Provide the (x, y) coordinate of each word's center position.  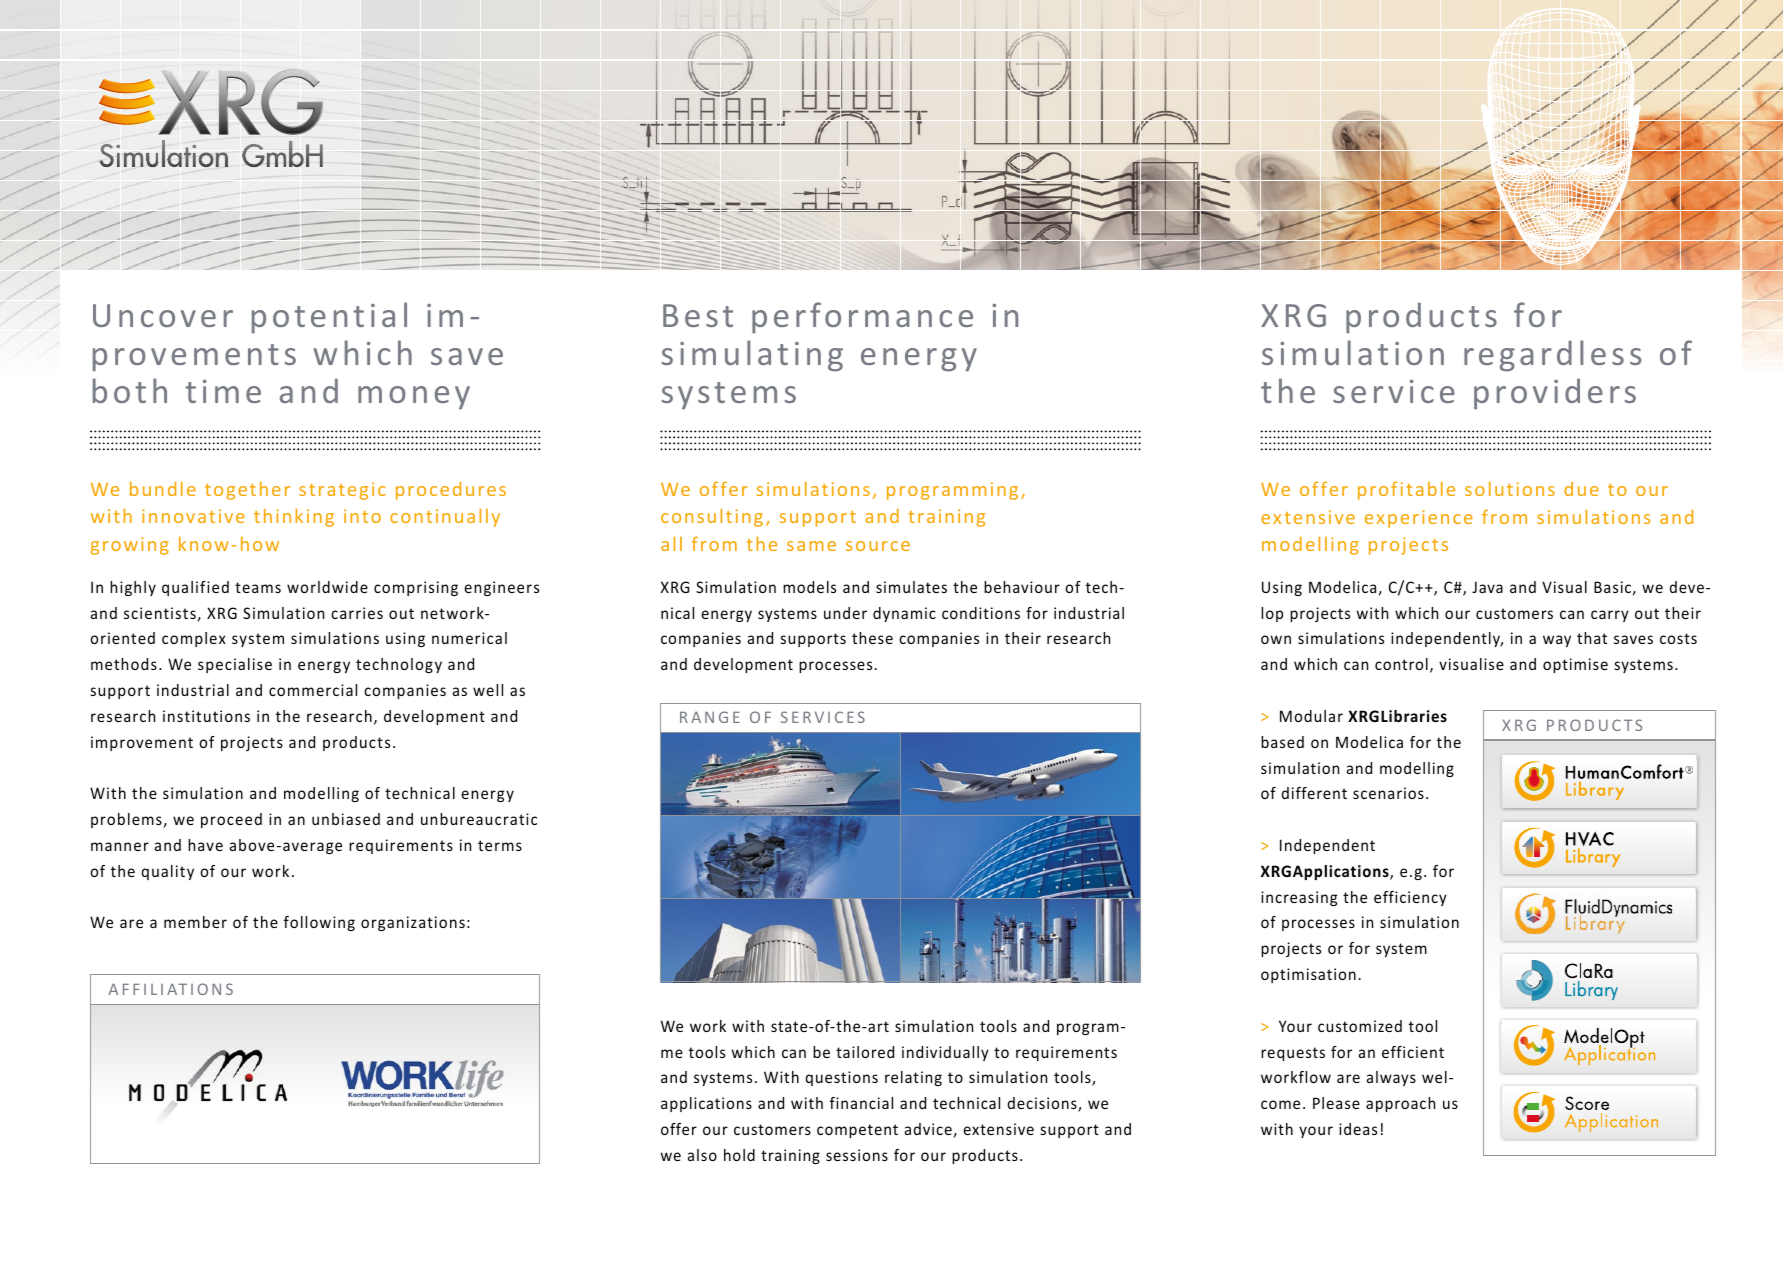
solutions (1510, 489)
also (702, 1155)
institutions (206, 716)
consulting (712, 518)
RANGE (710, 717)
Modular (1311, 716)
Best (698, 315)
